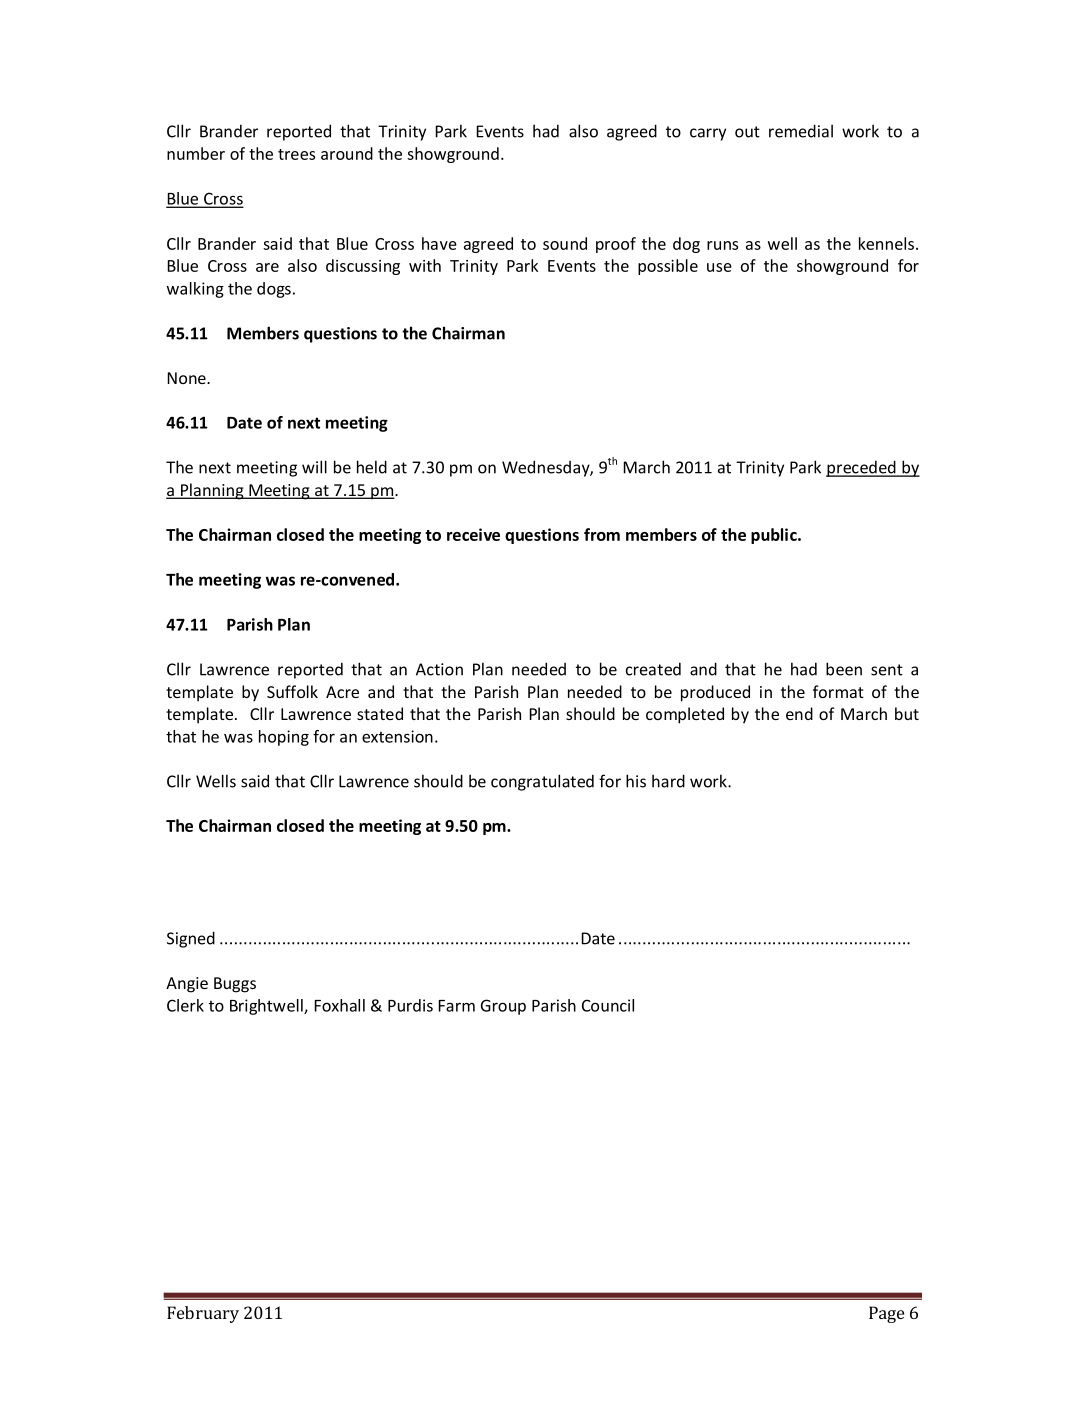 Image resolution: width=1087 pixels, height=1406 pixels. I want to click on Page, so click(886, 1314).
